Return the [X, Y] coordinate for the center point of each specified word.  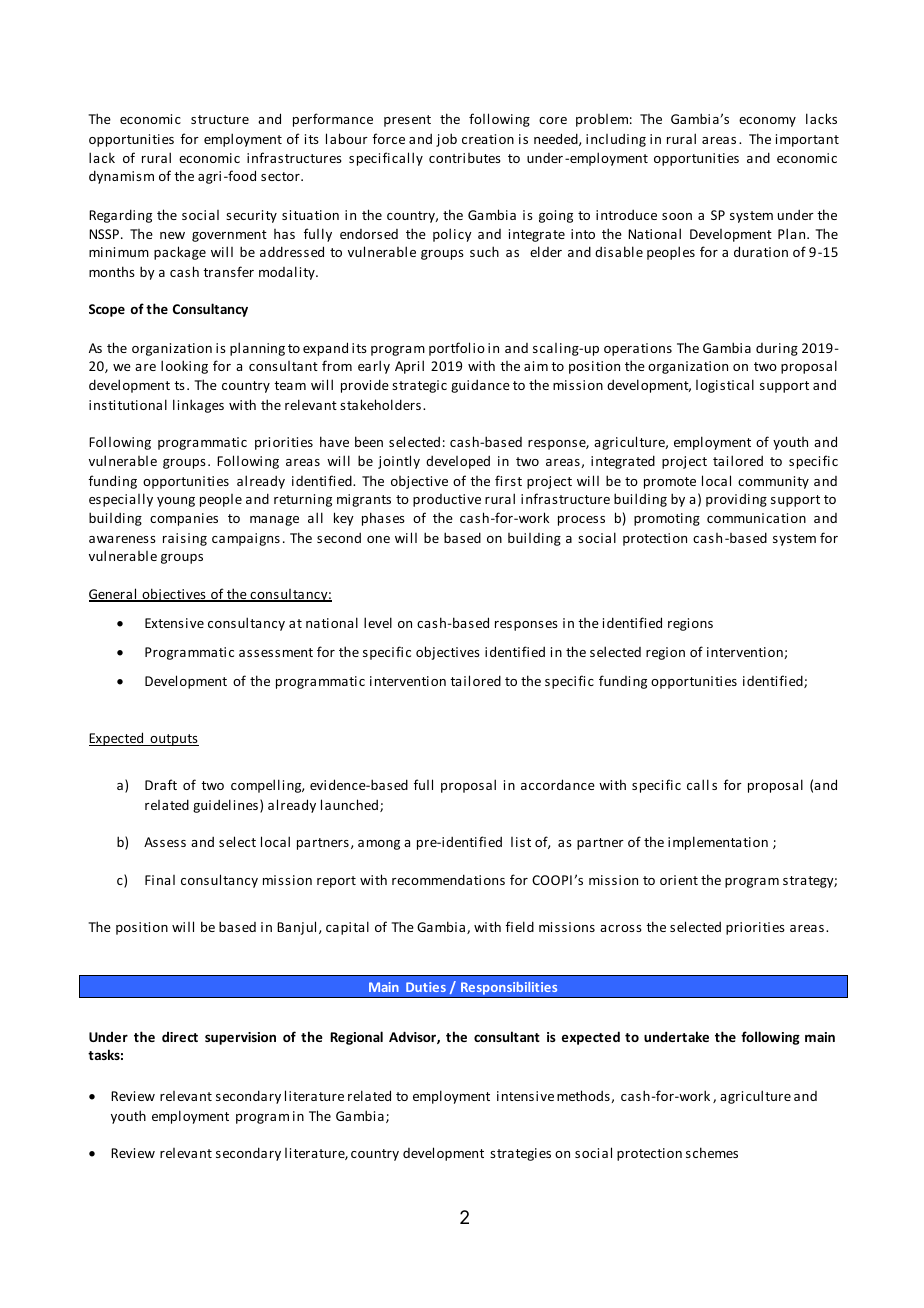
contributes [465, 158]
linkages [198, 406]
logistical [725, 386]
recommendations [448, 879]
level [378, 622]
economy [767, 122]
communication [756, 518]
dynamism [121, 177]
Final [160, 880]
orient [679, 880]
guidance [480, 386]
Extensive [174, 623]
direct [180, 1037]
